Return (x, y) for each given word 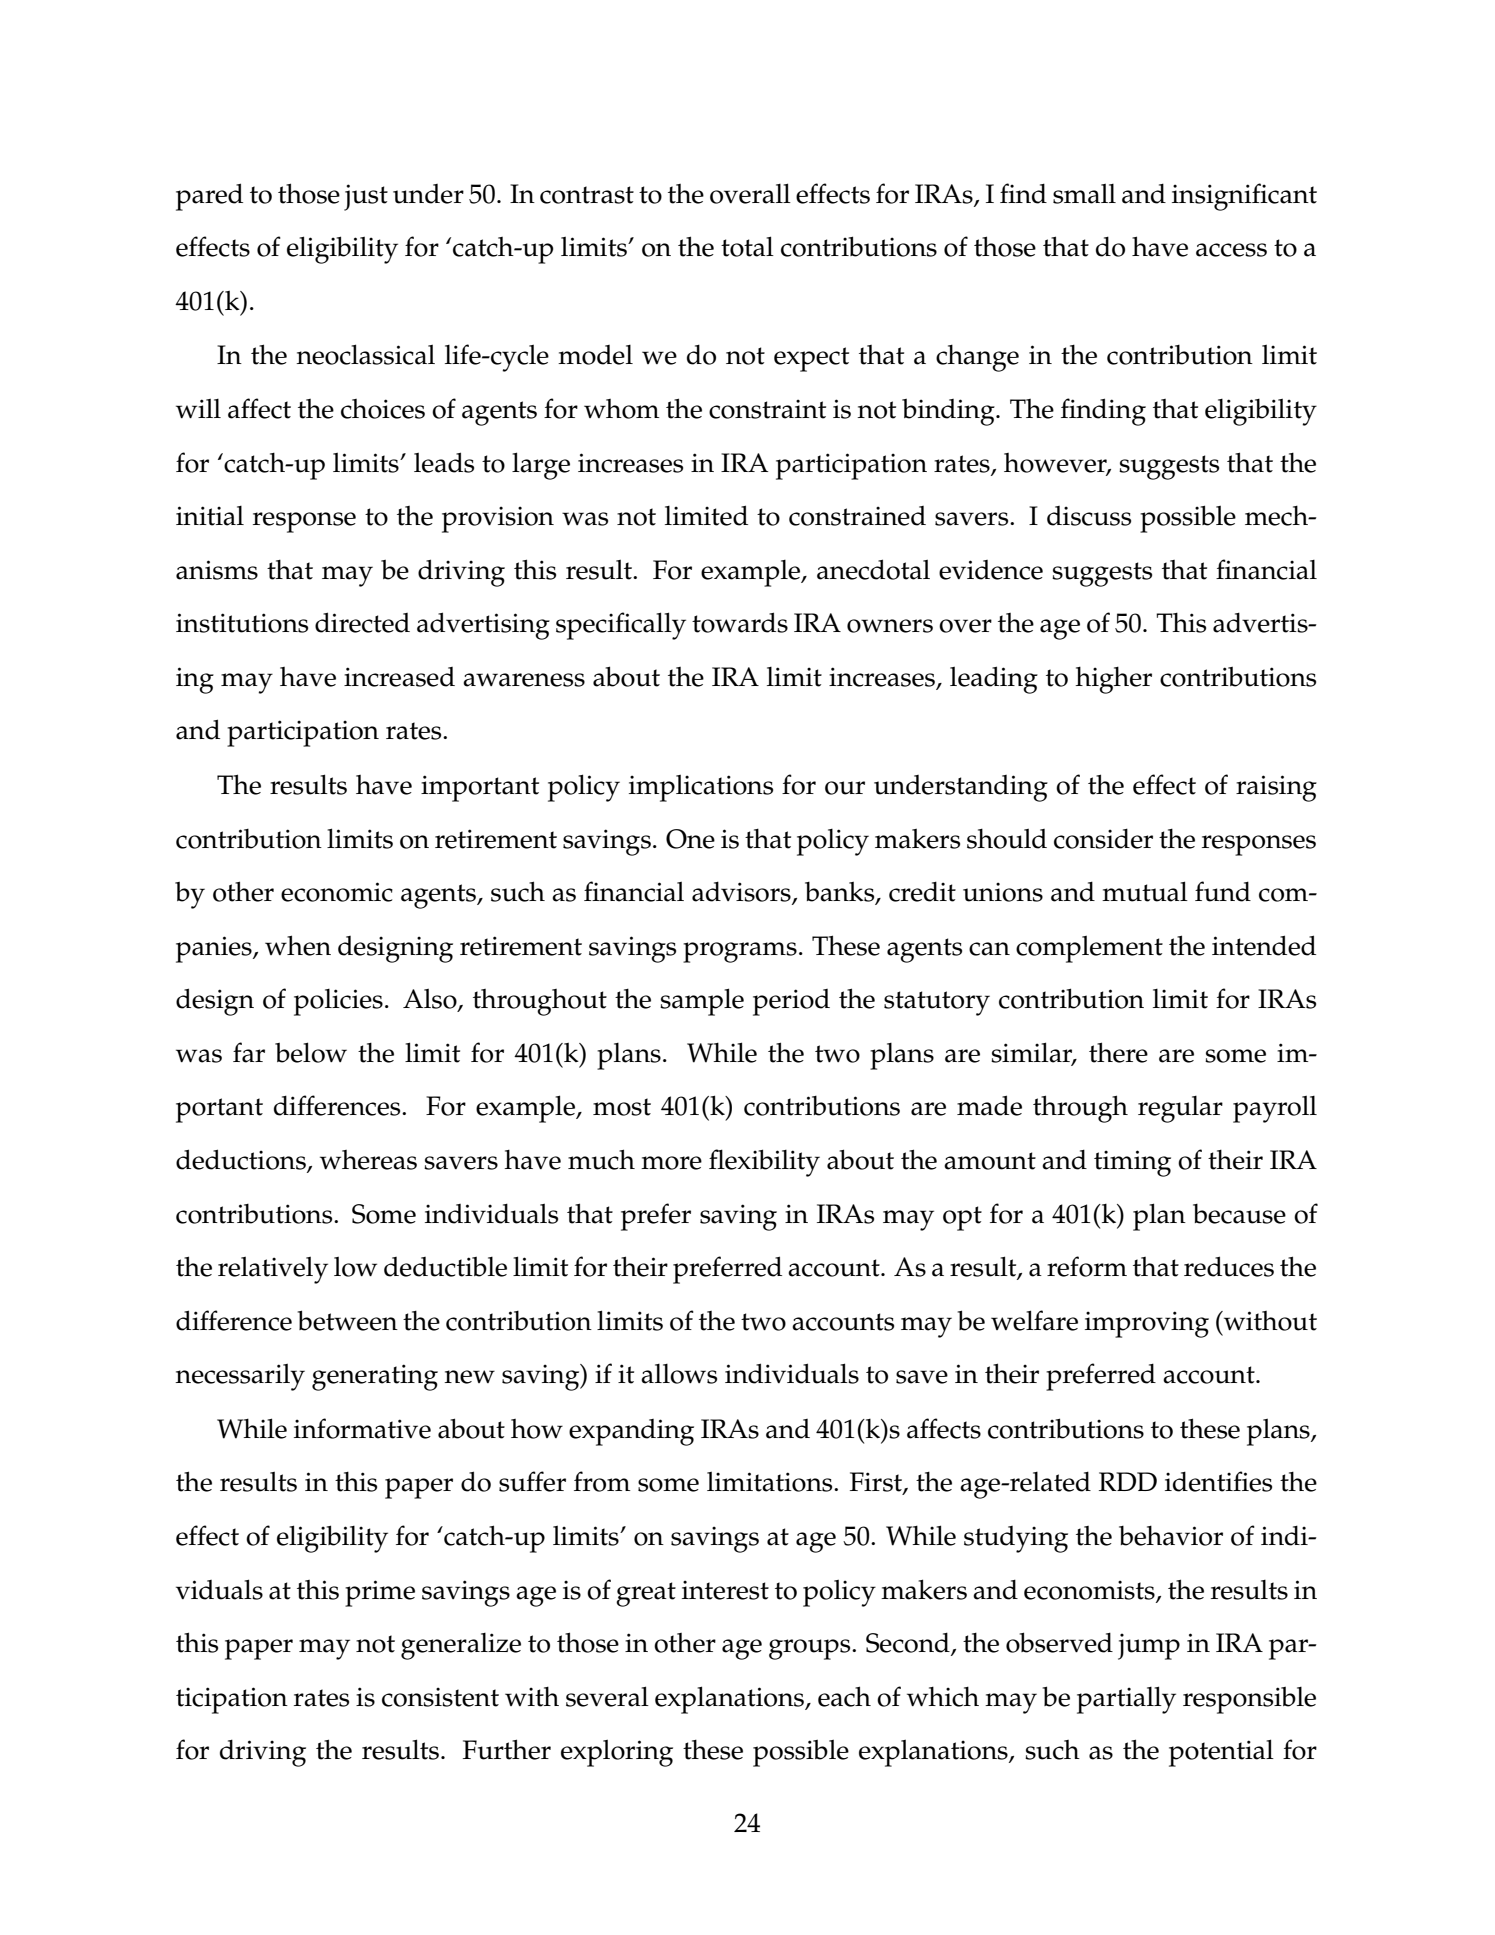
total (747, 246)
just (366, 197)
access (1231, 250)
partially (1126, 1700)
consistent (440, 1697)
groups (811, 1649)
